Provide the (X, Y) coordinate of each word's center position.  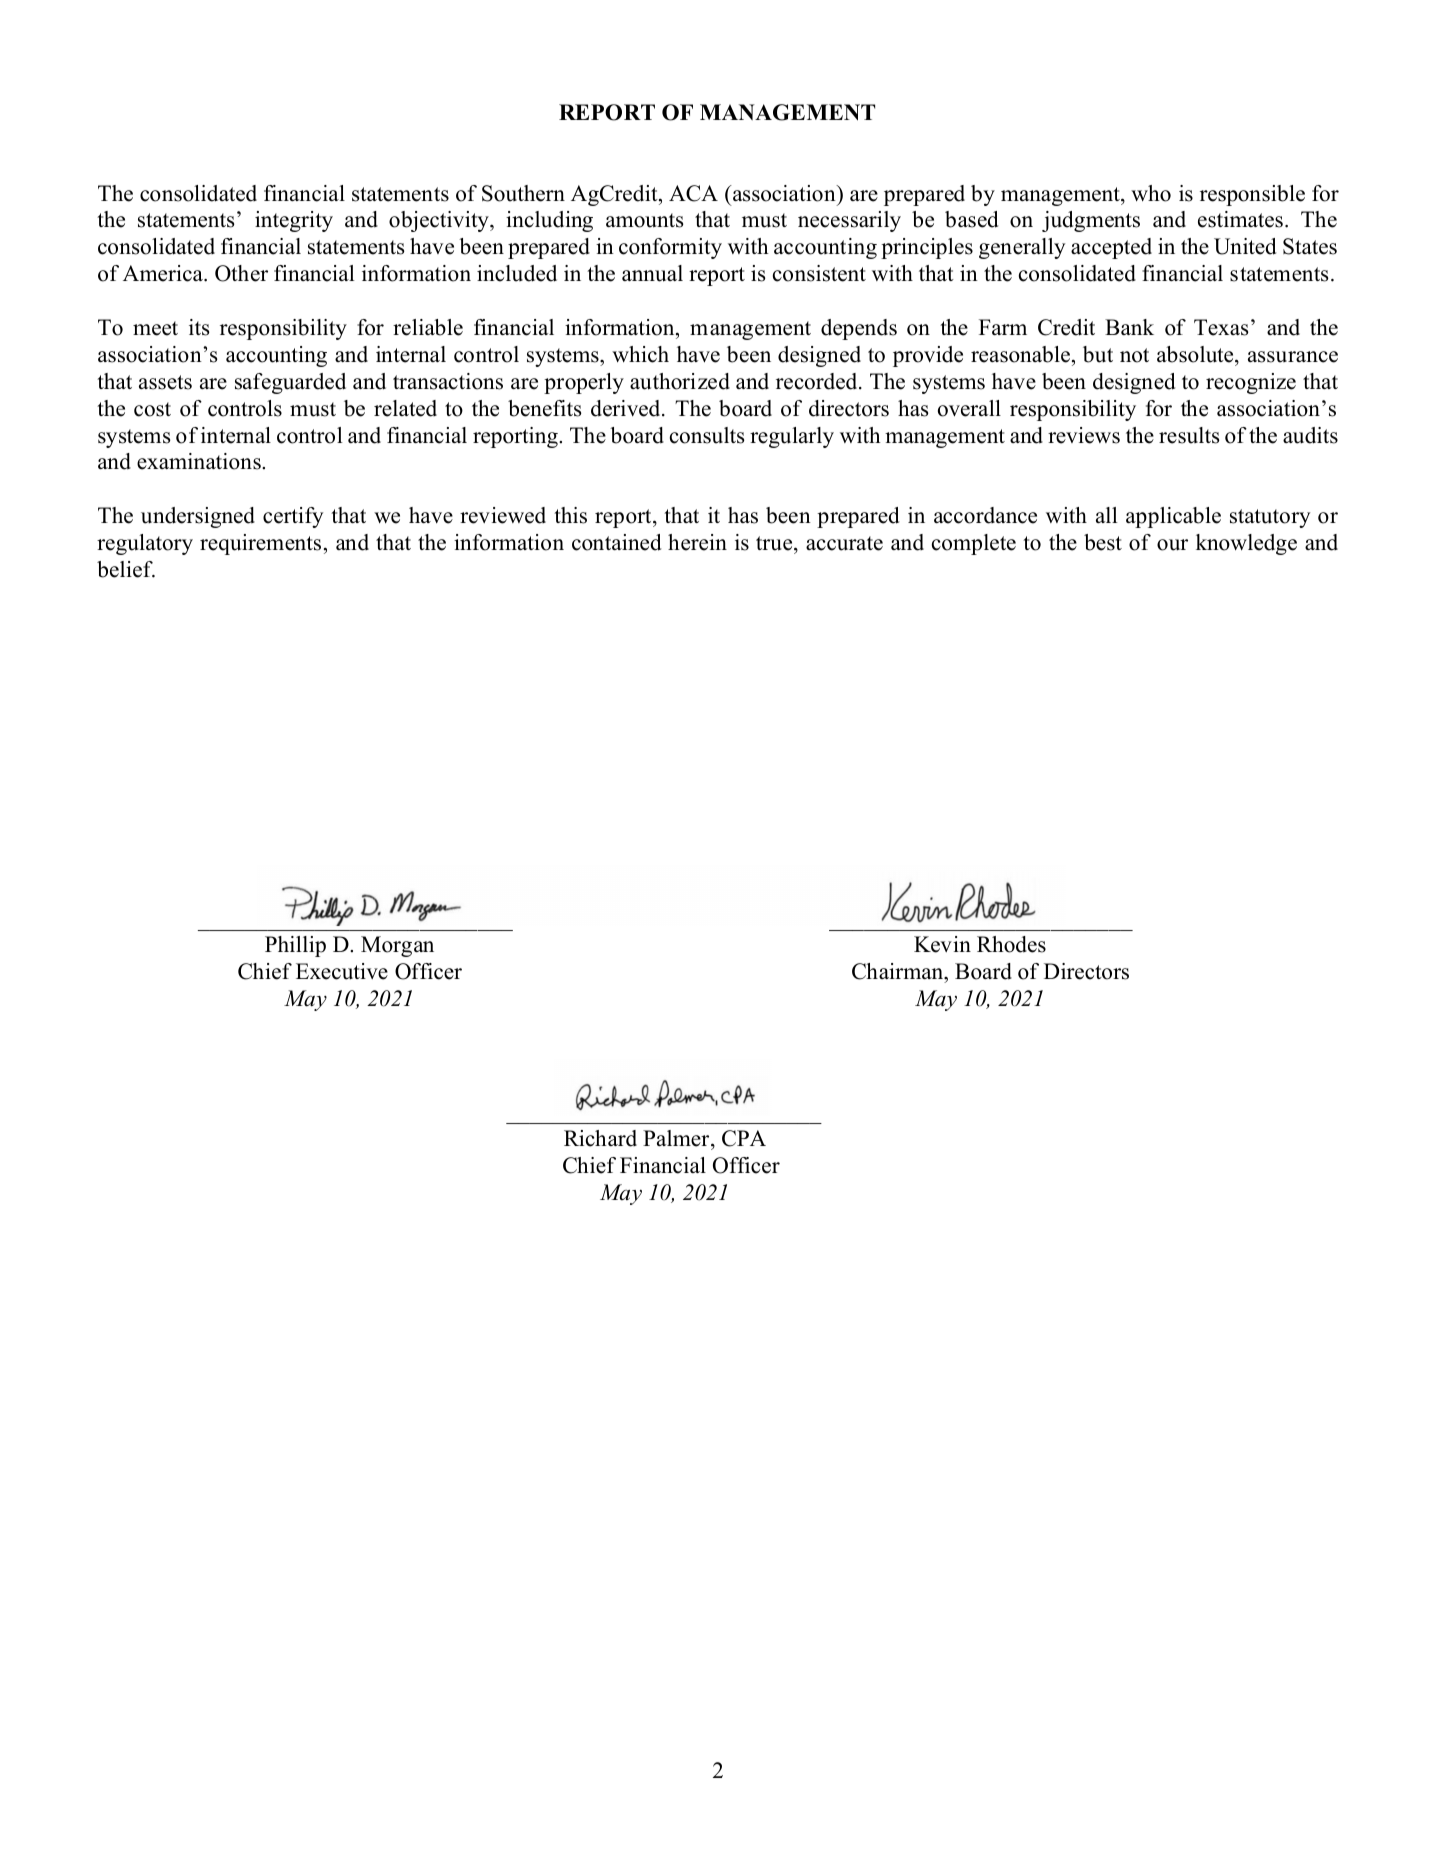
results (1189, 435)
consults (707, 435)
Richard (600, 1138)
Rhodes (1011, 944)
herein (697, 542)
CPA (744, 1138)
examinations (200, 461)
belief (126, 569)
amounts (645, 220)
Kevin (942, 944)
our (1172, 545)
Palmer (677, 1138)
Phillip (295, 946)
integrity (294, 221)
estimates (1240, 219)
